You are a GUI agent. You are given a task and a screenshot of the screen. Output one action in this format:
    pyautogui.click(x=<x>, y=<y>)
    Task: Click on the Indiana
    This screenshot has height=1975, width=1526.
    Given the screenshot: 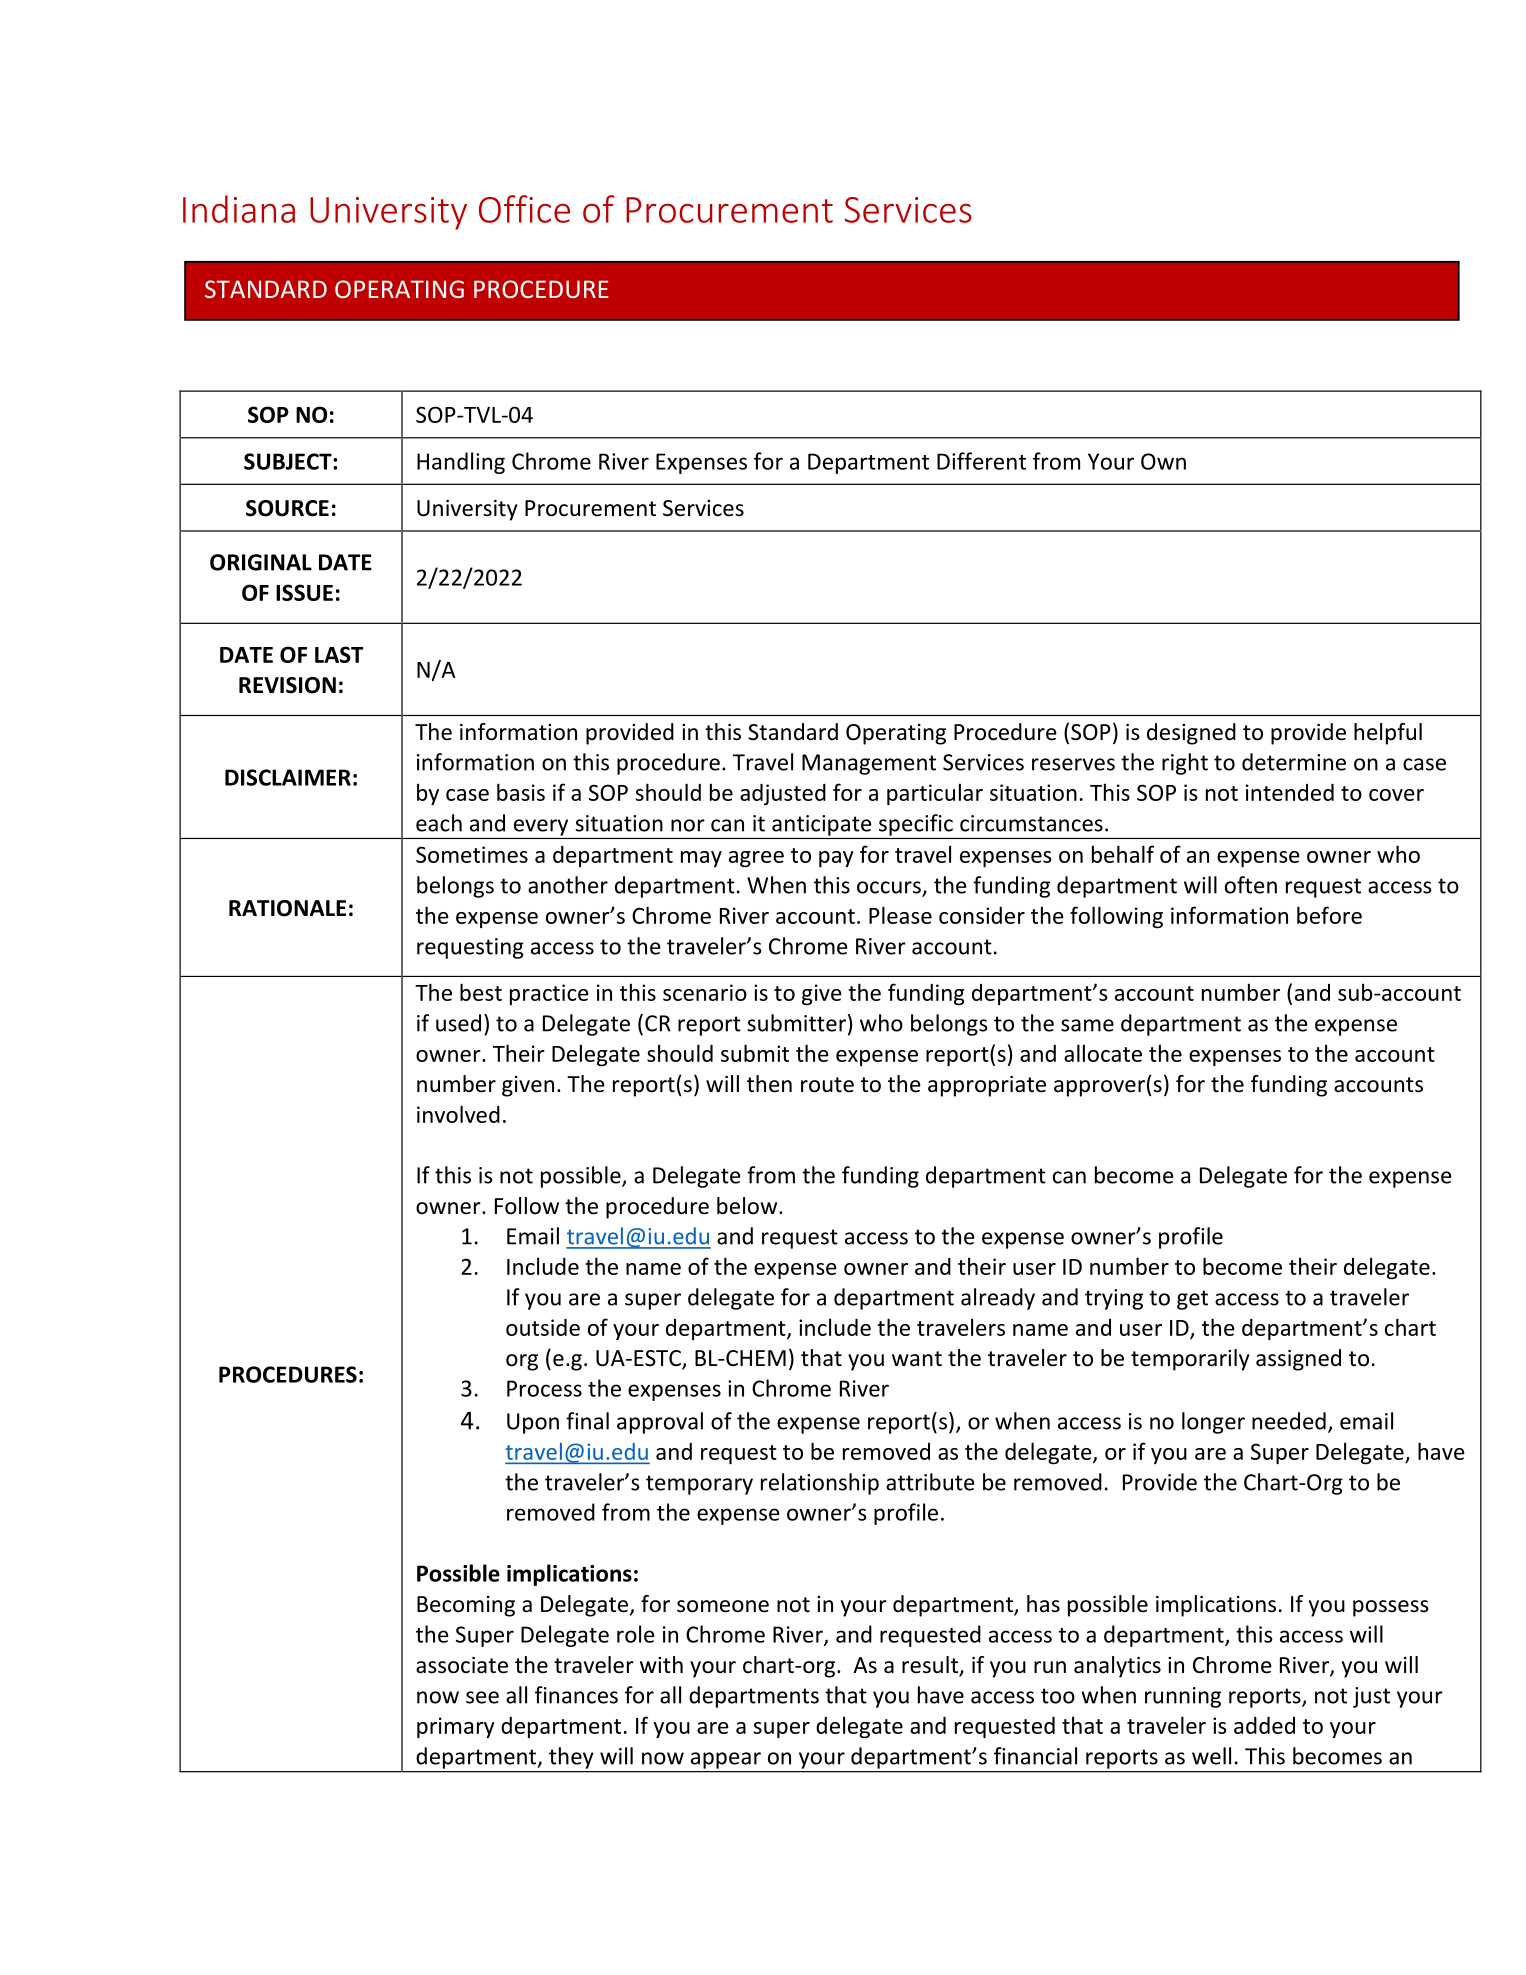 What is the action you would take?
    pyautogui.click(x=239, y=209)
